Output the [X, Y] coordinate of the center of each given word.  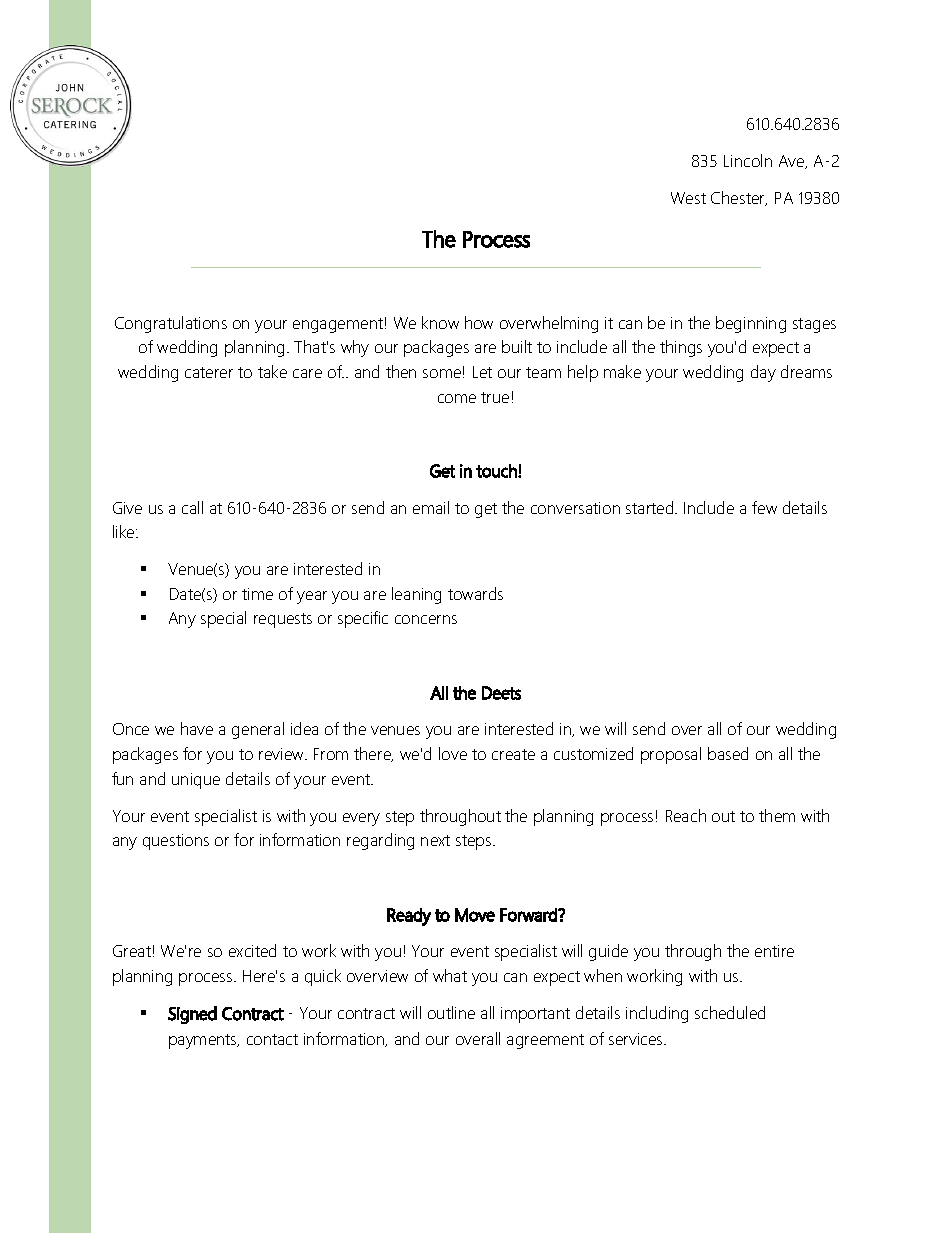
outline [451, 1012]
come [457, 398]
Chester [739, 198]
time [257, 594]
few [764, 507]
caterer [209, 372]
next [435, 840]
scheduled [730, 1012]
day [763, 373]
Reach [686, 815]
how [479, 322]
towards [475, 593]
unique [196, 781]
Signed [192, 1015]
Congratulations [171, 324]
